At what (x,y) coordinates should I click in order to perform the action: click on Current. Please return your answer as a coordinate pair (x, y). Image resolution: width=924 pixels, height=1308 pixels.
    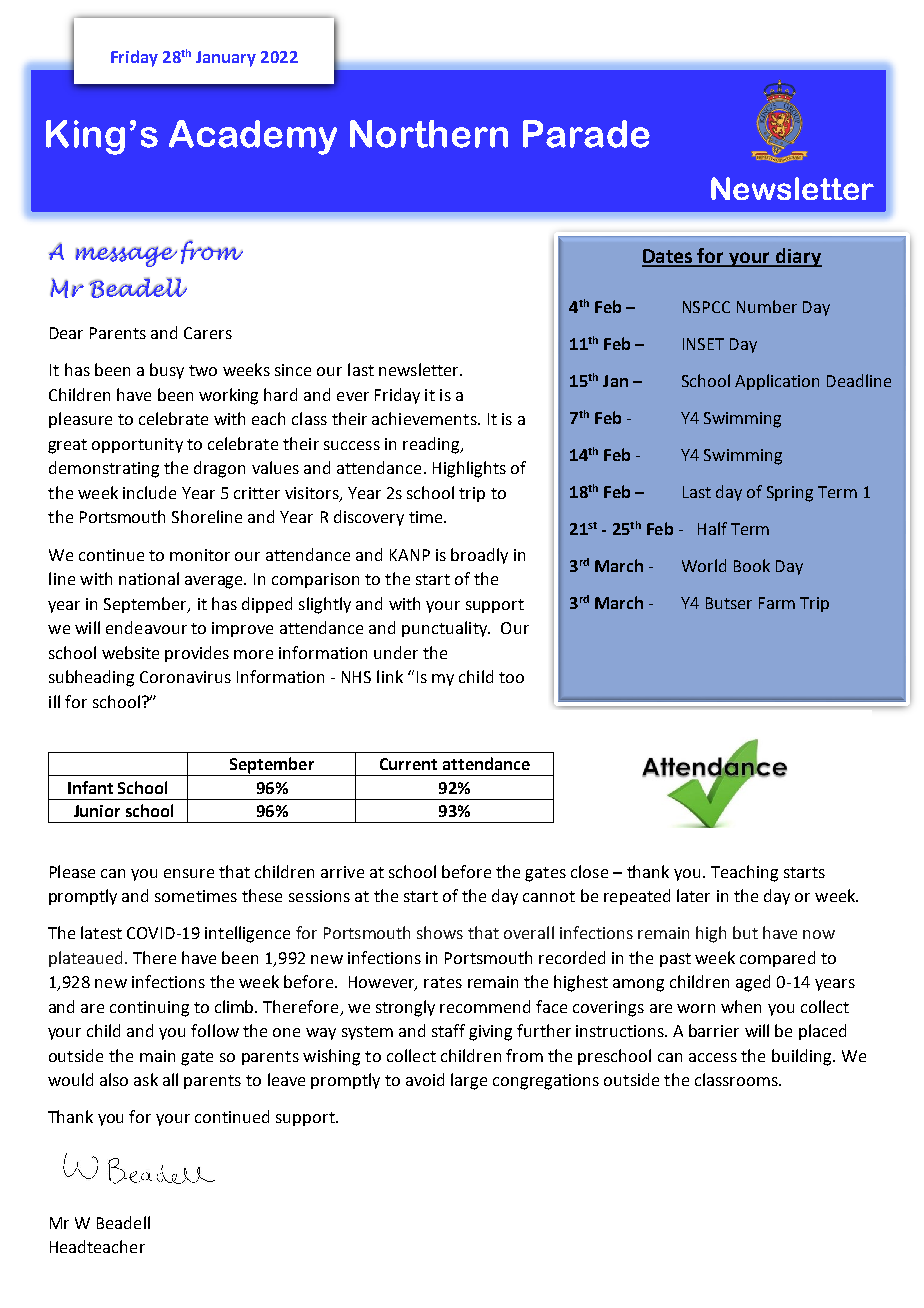
    Looking at the image, I should click on (408, 764).
